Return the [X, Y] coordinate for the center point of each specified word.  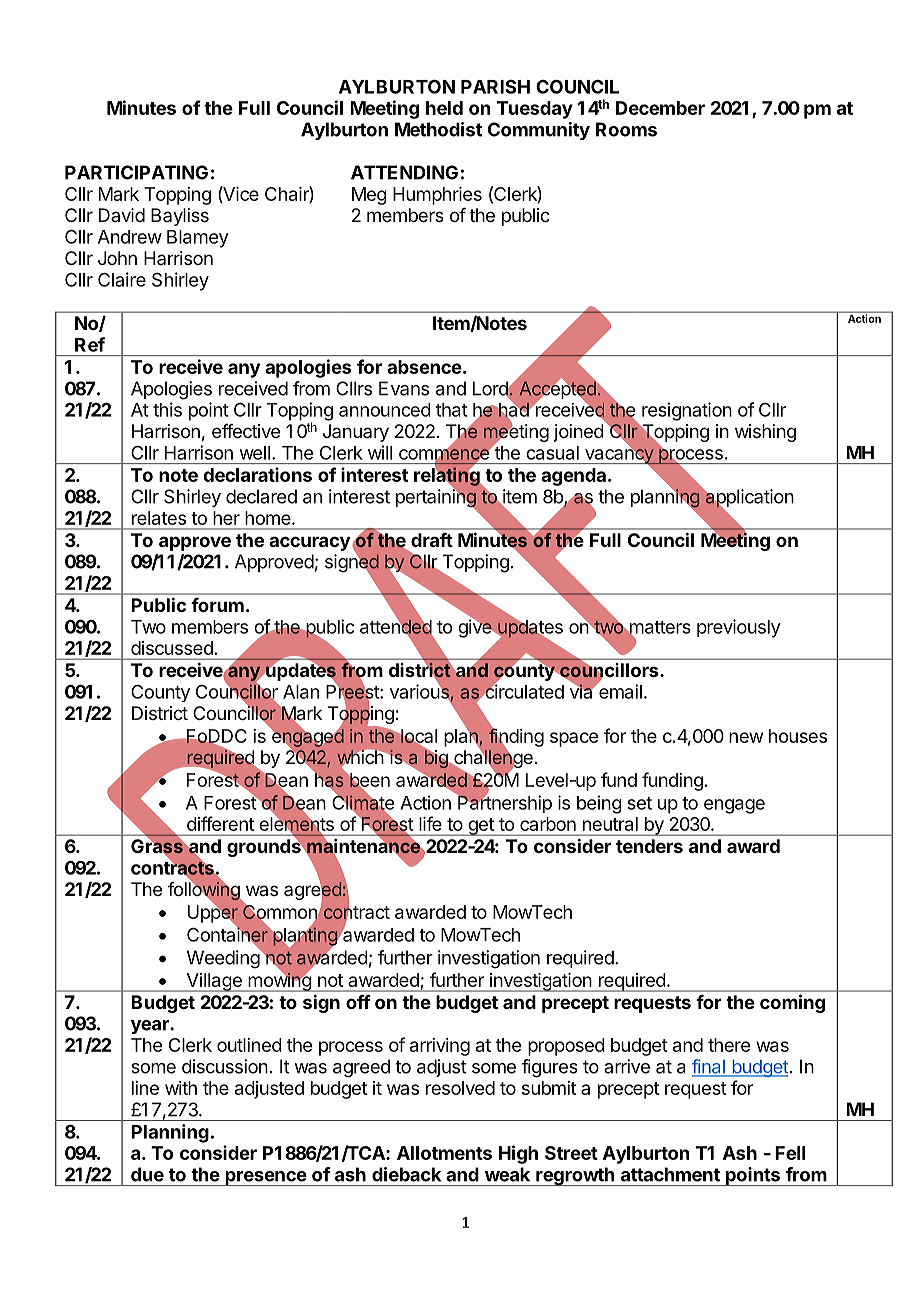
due [147, 1174]
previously [739, 628]
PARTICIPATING [136, 172]
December [660, 108]
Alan [301, 692]
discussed [172, 648]
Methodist [438, 129]
